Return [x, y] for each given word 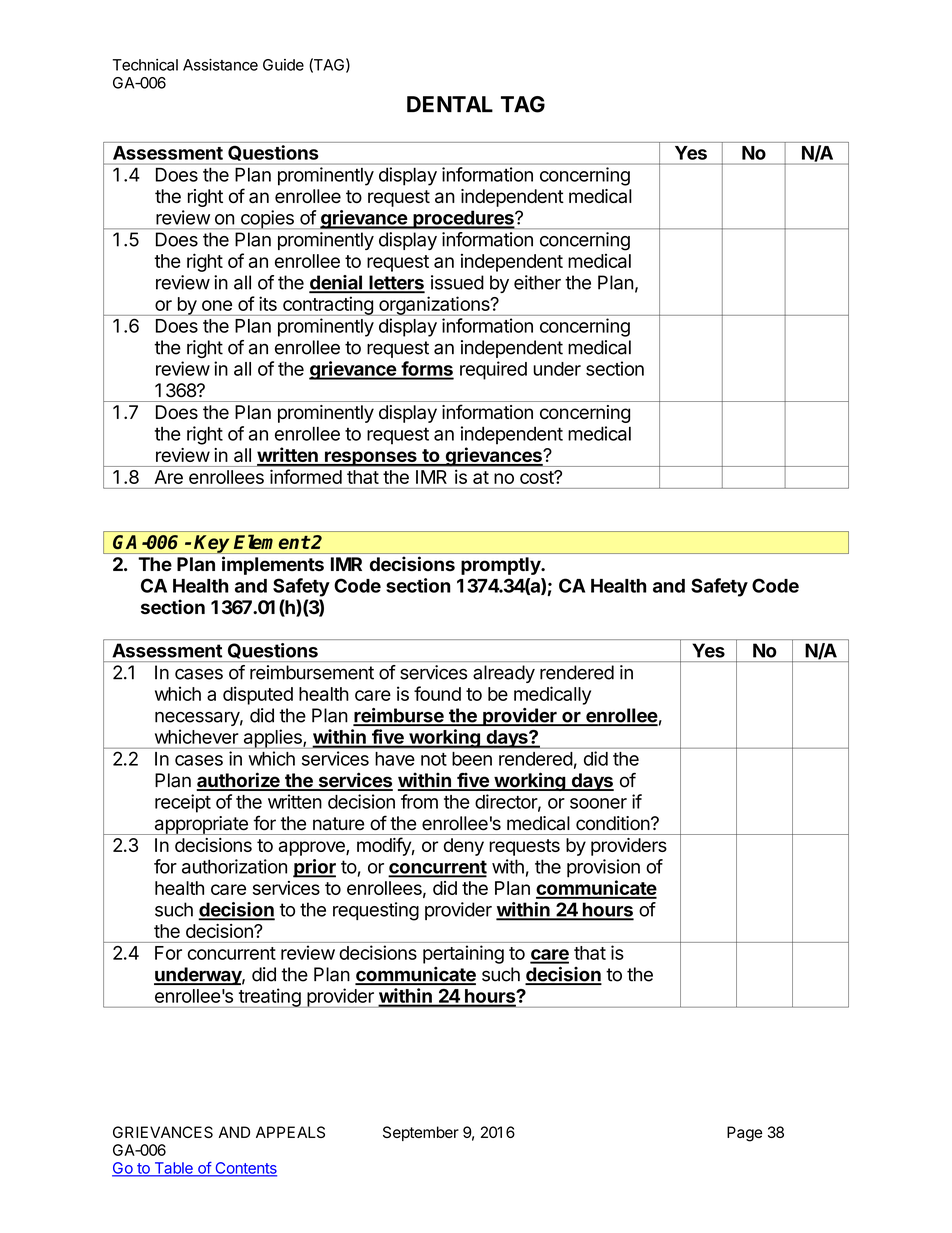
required [493, 370]
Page [744, 1134]
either [537, 282]
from [419, 801]
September [421, 1133]
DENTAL [450, 104]
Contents [245, 1169]
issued [457, 282]
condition [613, 823]
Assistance [220, 65]
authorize [239, 781]
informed [306, 476]
